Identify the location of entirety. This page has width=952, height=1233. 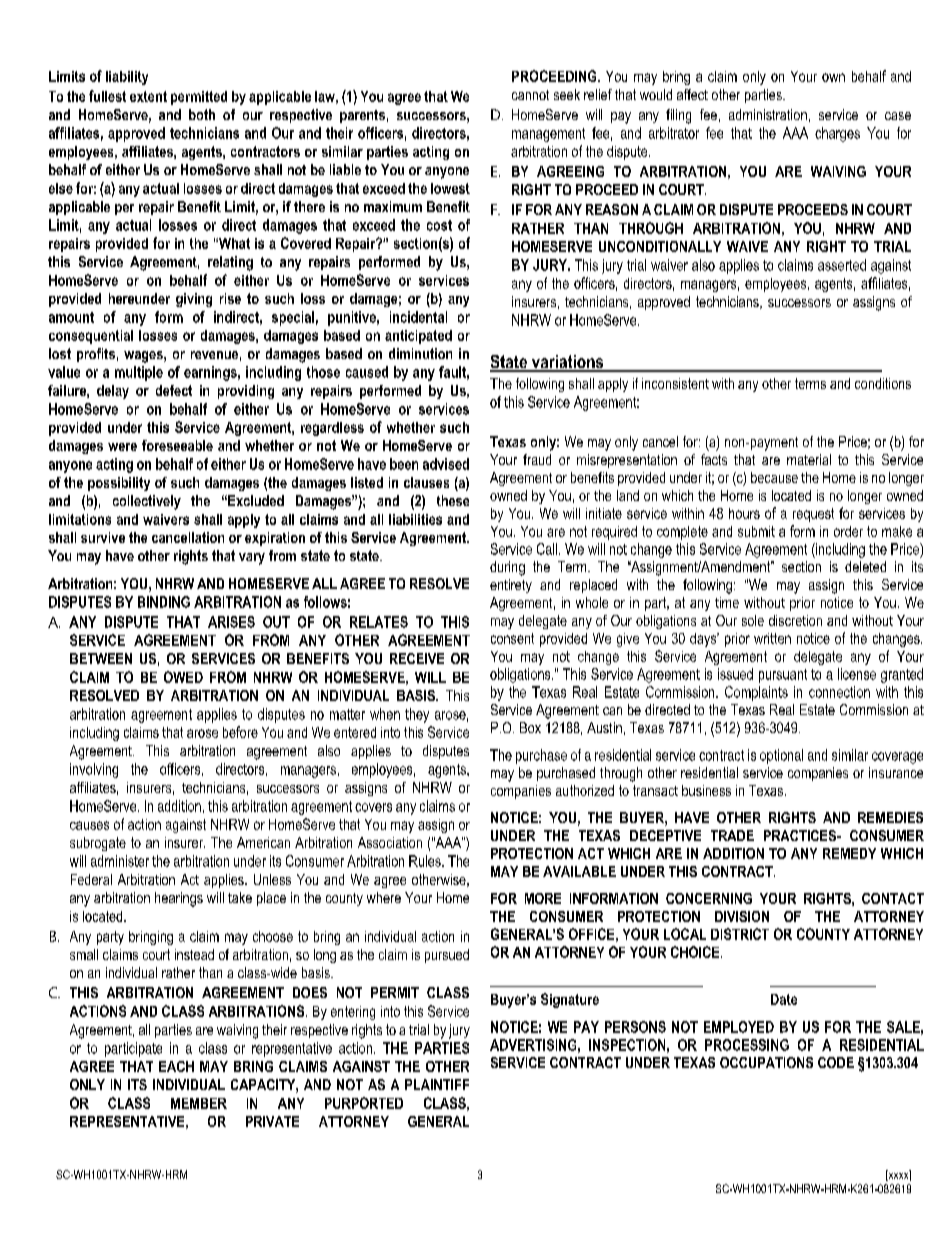
(511, 586).
